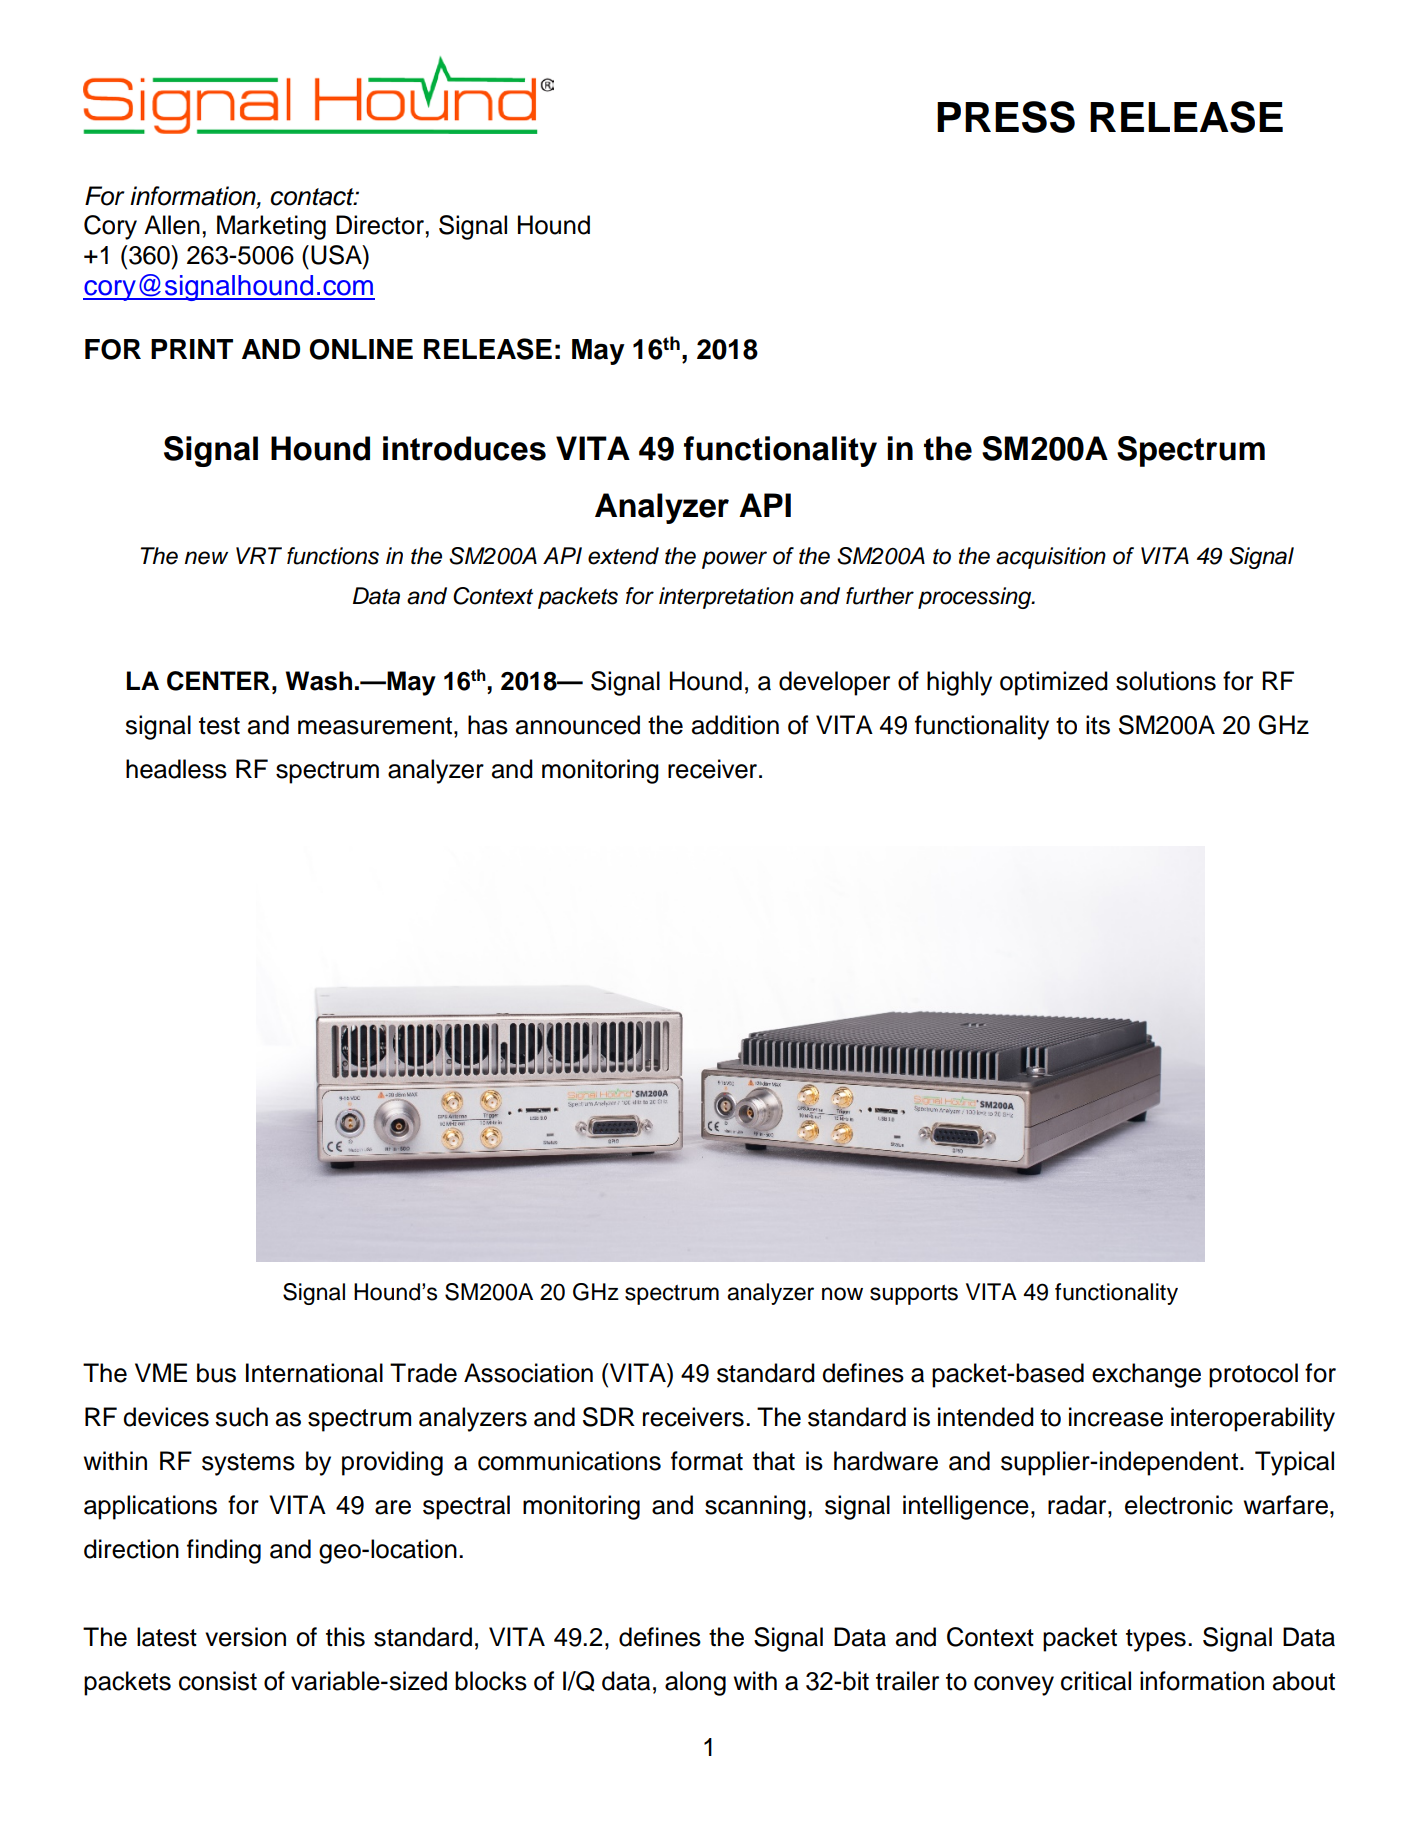 The height and width of the screenshot is (1837, 1419). Describe the element at coordinates (313, 197) in the screenshot. I see `contact` at that location.
